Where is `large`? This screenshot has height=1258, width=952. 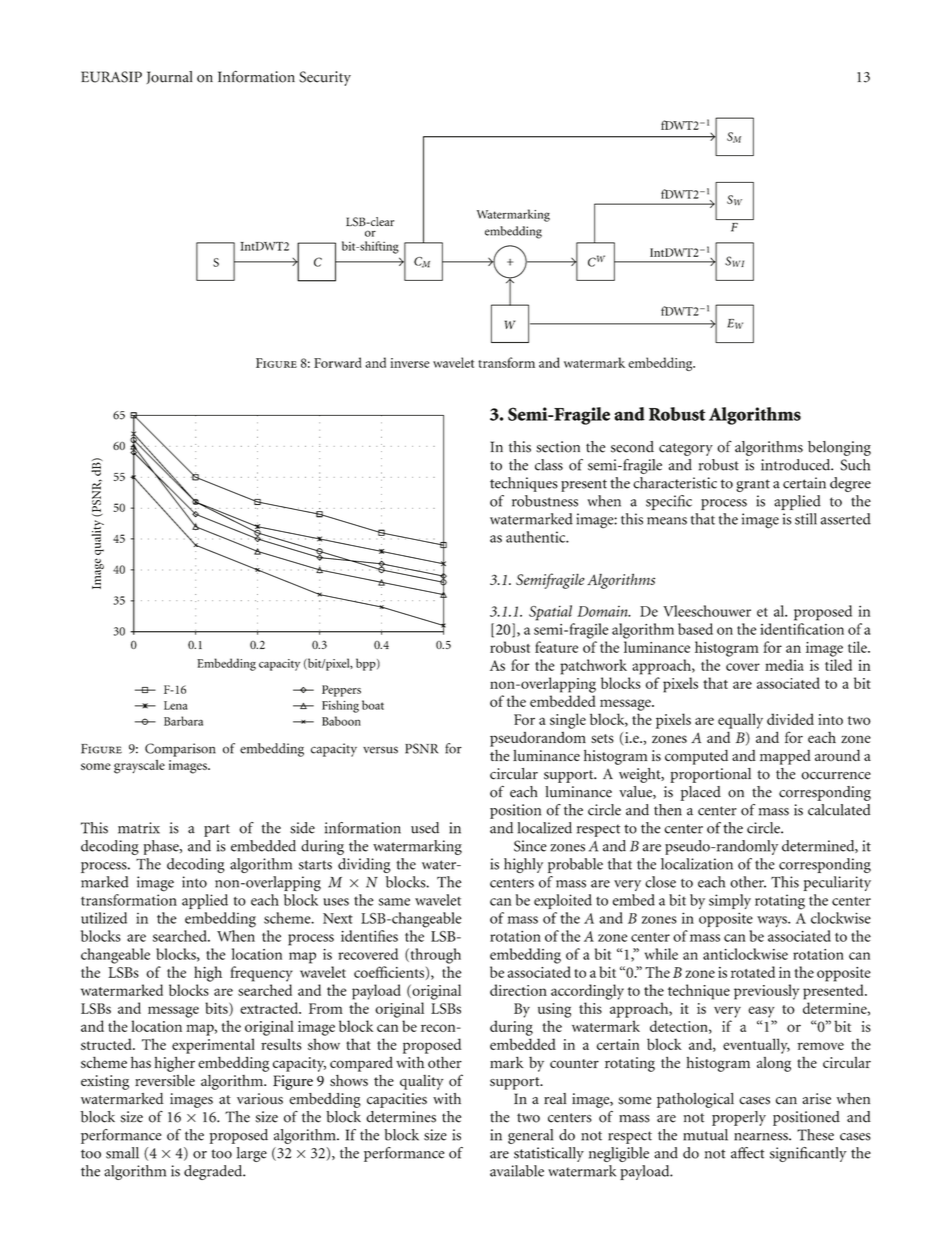
large is located at coordinates (252, 1154).
